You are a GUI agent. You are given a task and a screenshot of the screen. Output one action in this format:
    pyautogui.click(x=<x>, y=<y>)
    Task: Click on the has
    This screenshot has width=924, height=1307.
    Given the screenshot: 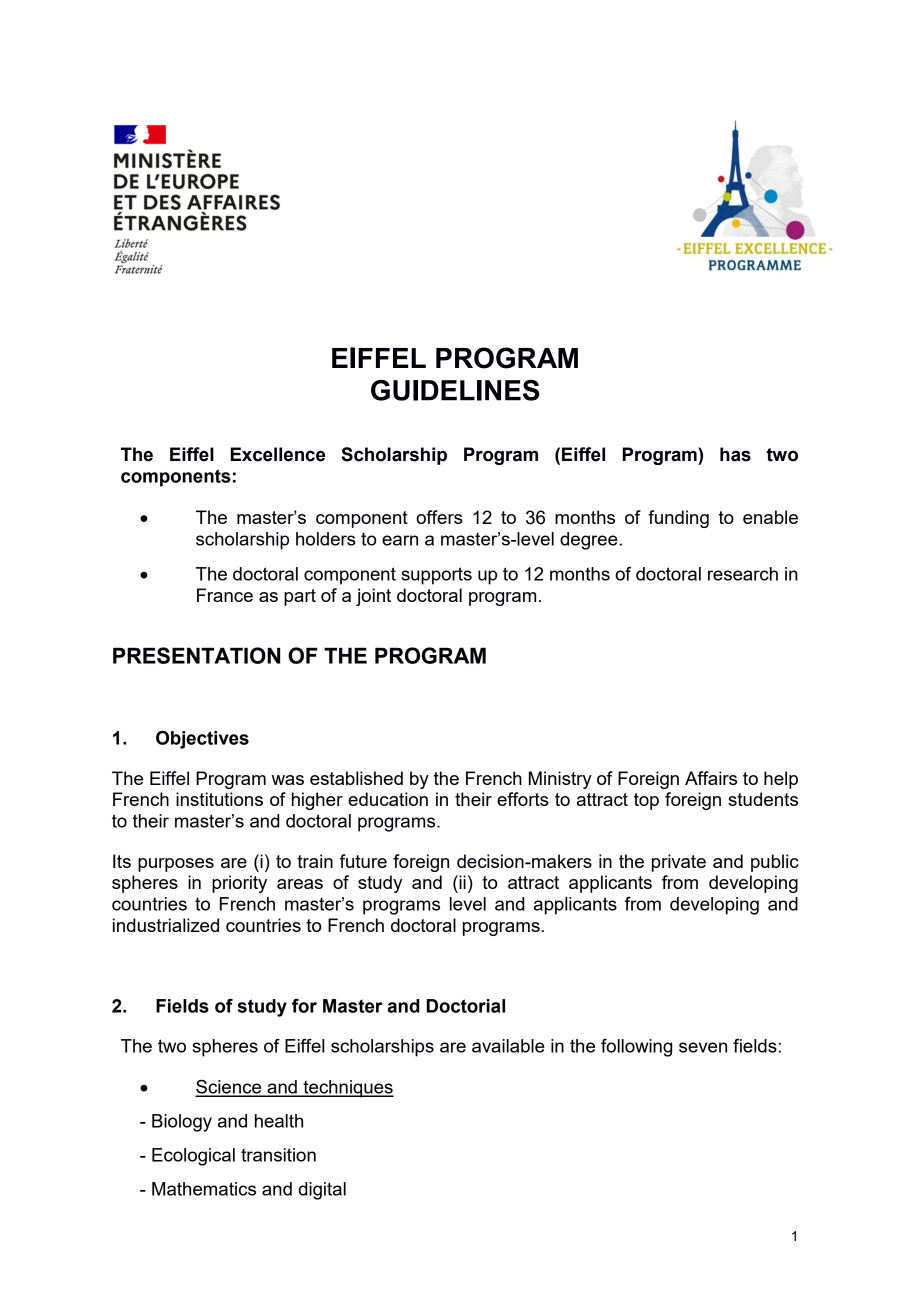 What is the action you would take?
    pyautogui.click(x=735, y=454)
